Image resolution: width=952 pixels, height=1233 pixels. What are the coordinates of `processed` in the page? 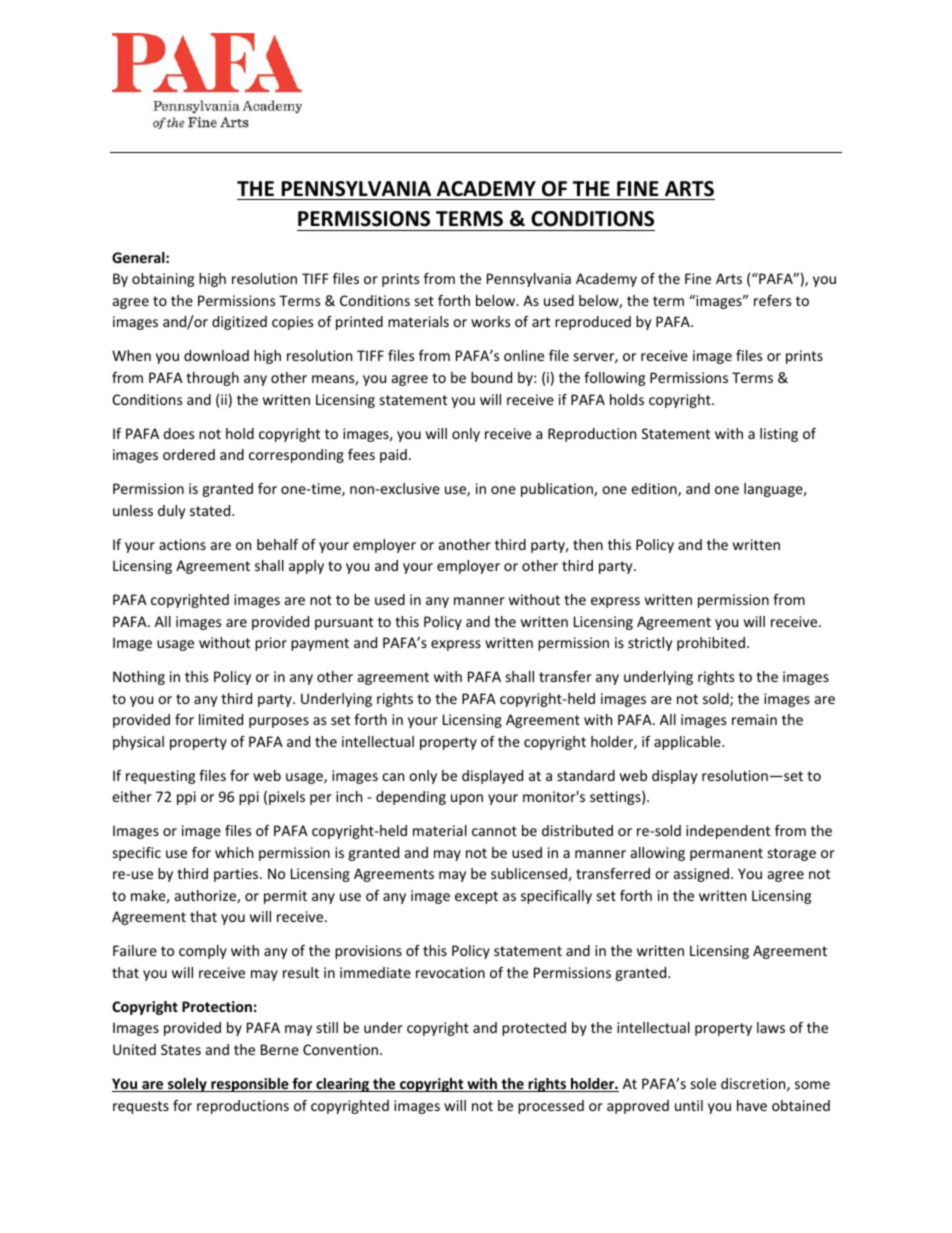 It's located at (551, 1107).
